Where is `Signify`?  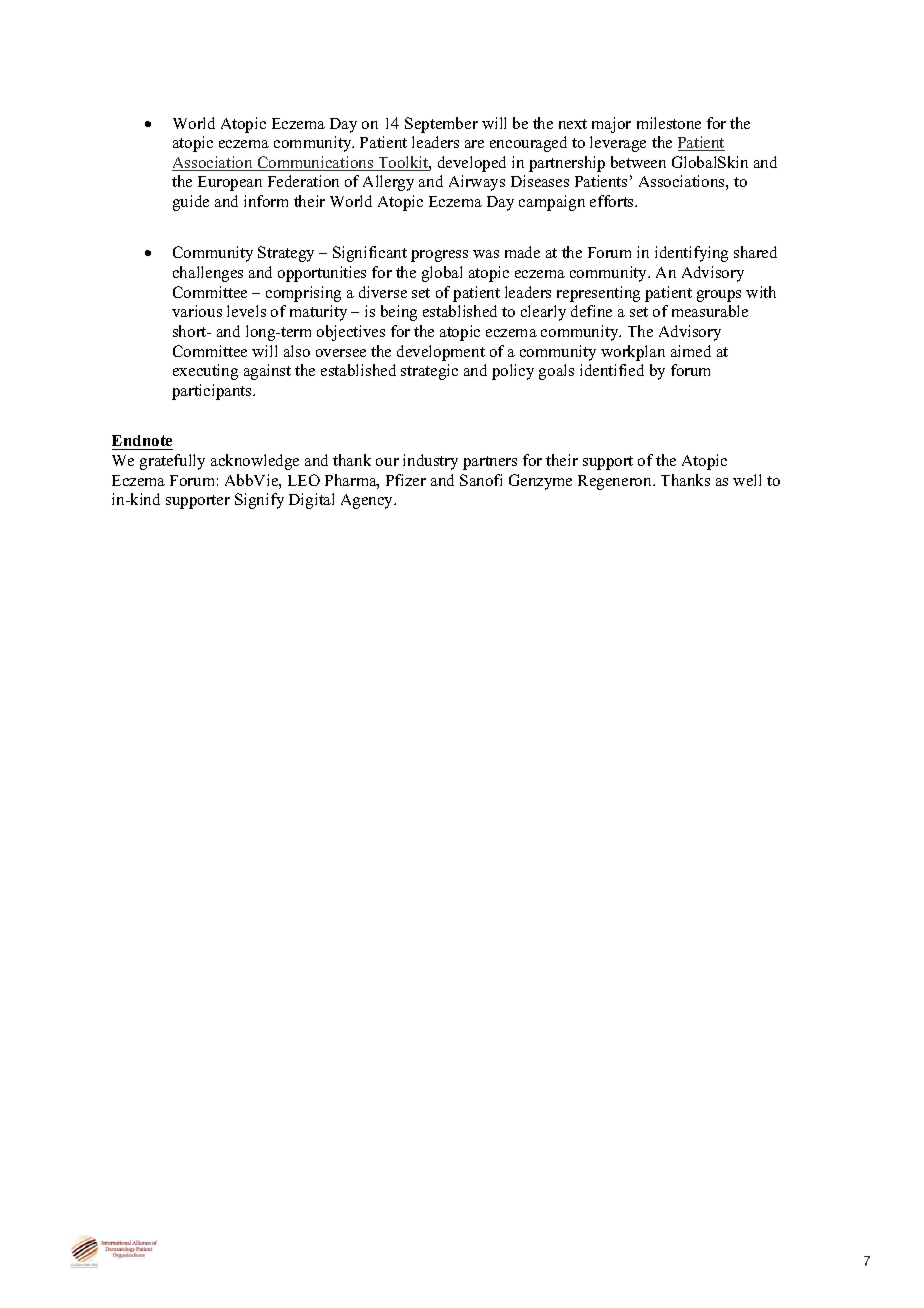
Signify is located at coordinates (259, 501).
